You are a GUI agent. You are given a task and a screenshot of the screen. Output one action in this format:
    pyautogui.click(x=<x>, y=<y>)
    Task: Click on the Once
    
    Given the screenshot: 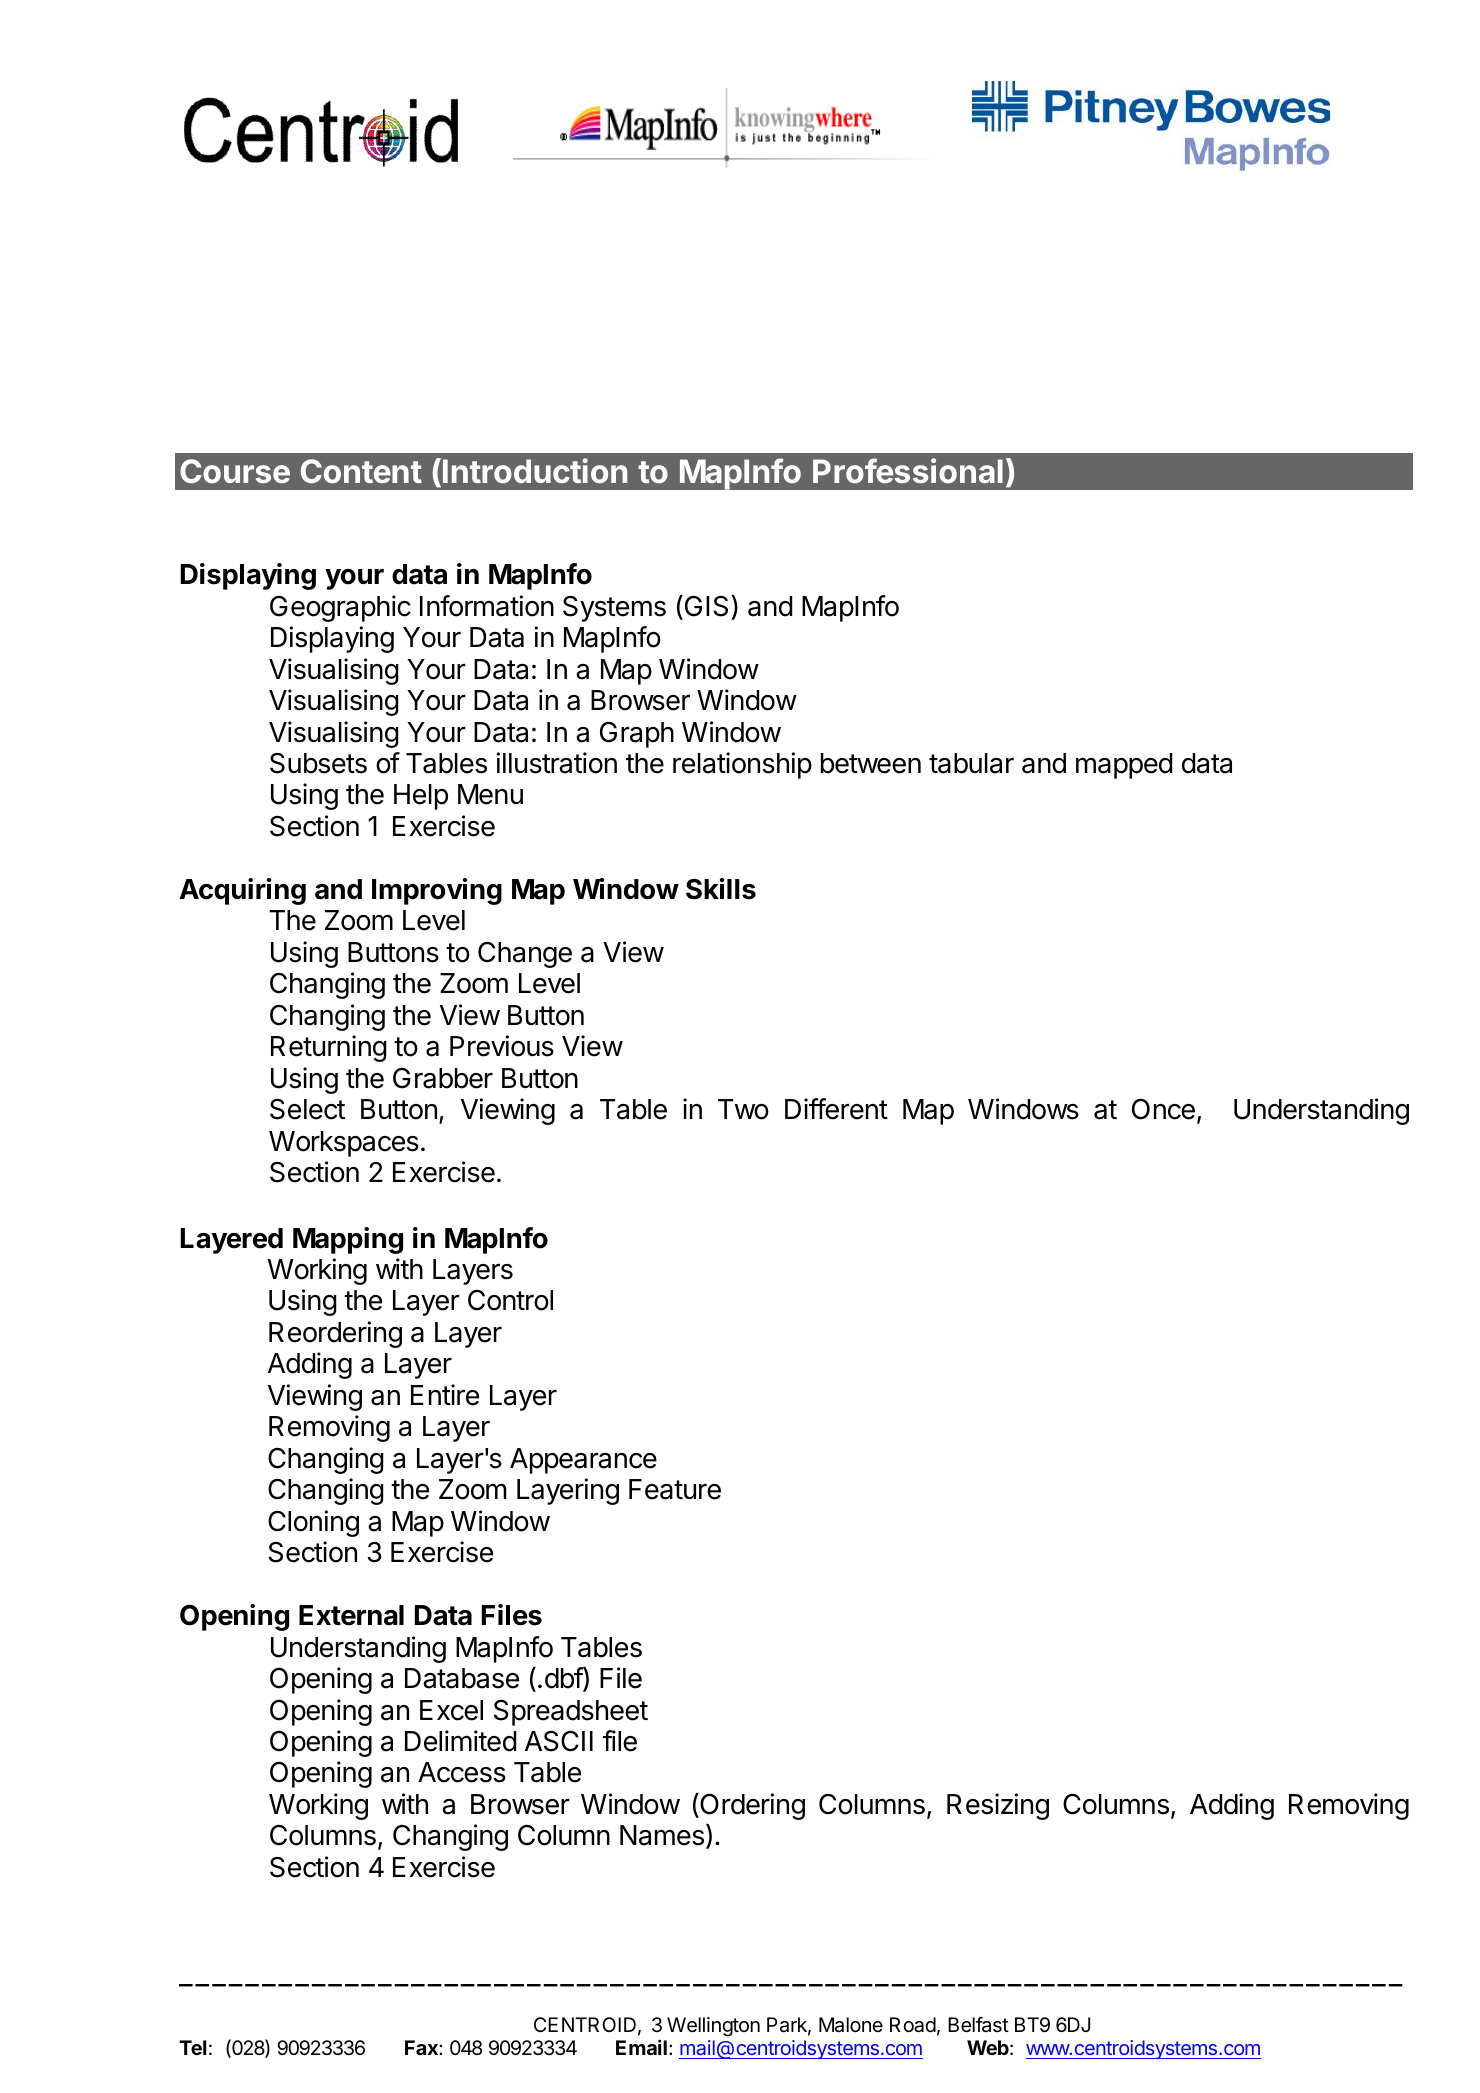 What is the action you would take?
    pyautogui.click(x=1163, y=1109)
